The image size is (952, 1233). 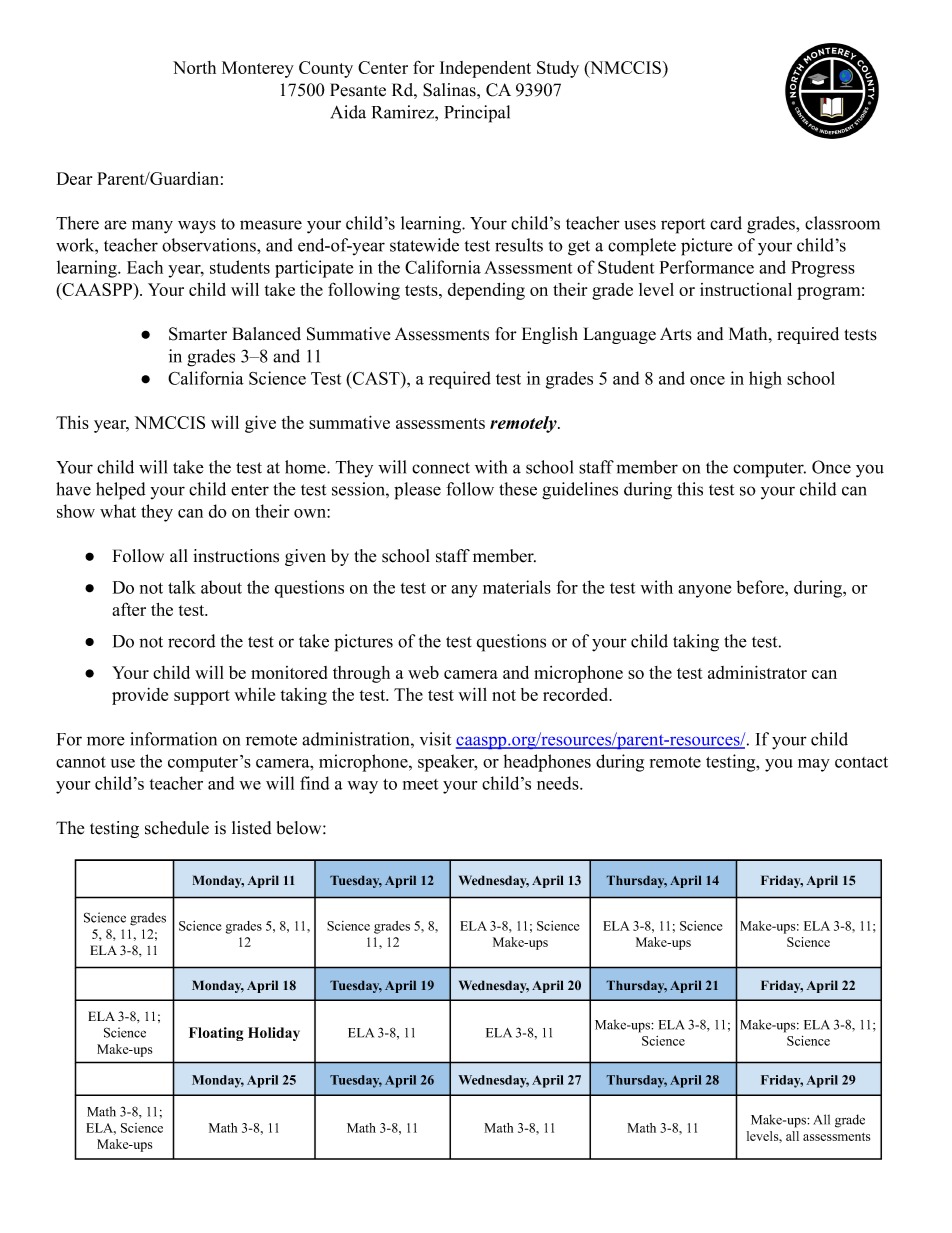 I want to click on Principal, so click(x=477, y=114).
